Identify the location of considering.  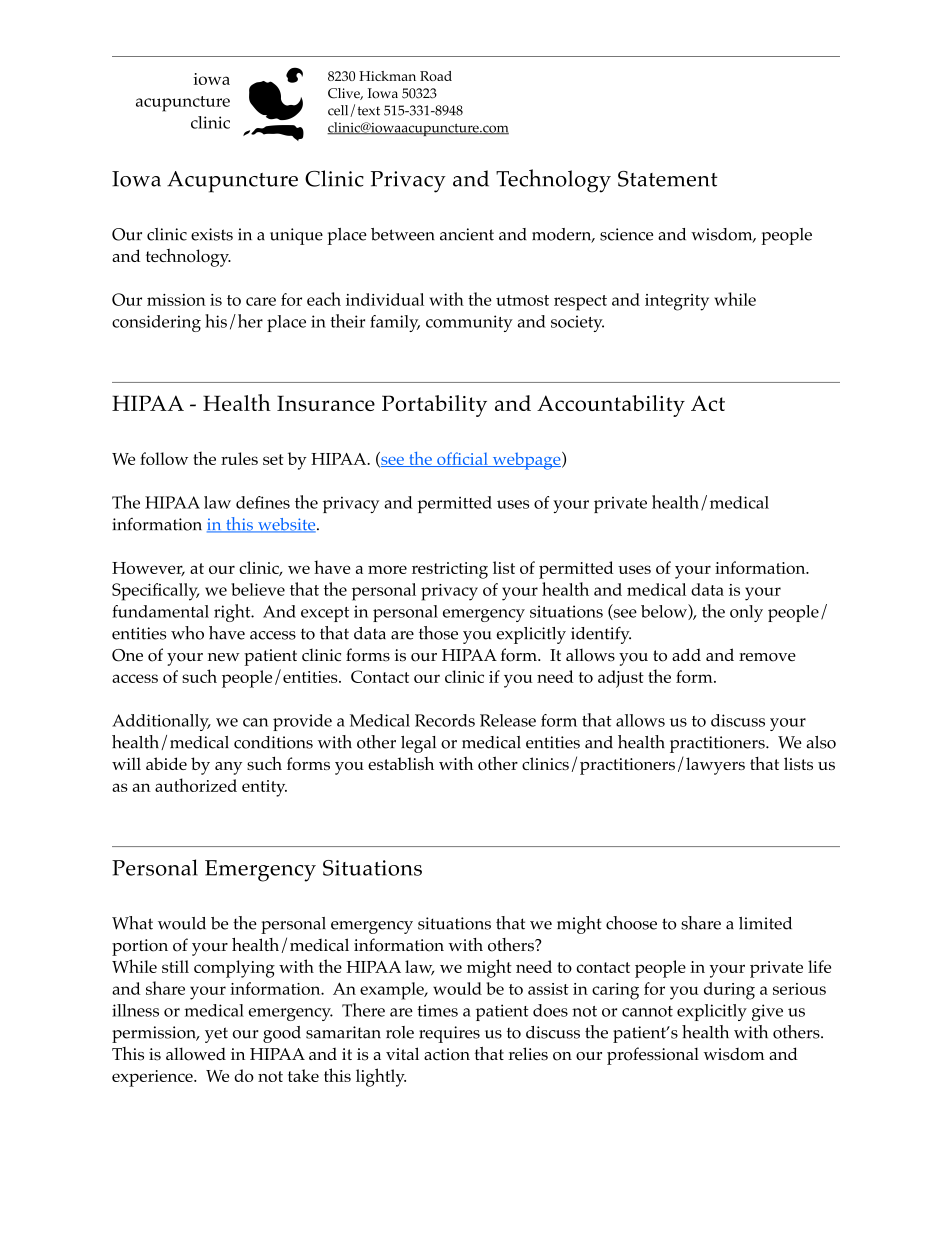
(156, 323).
